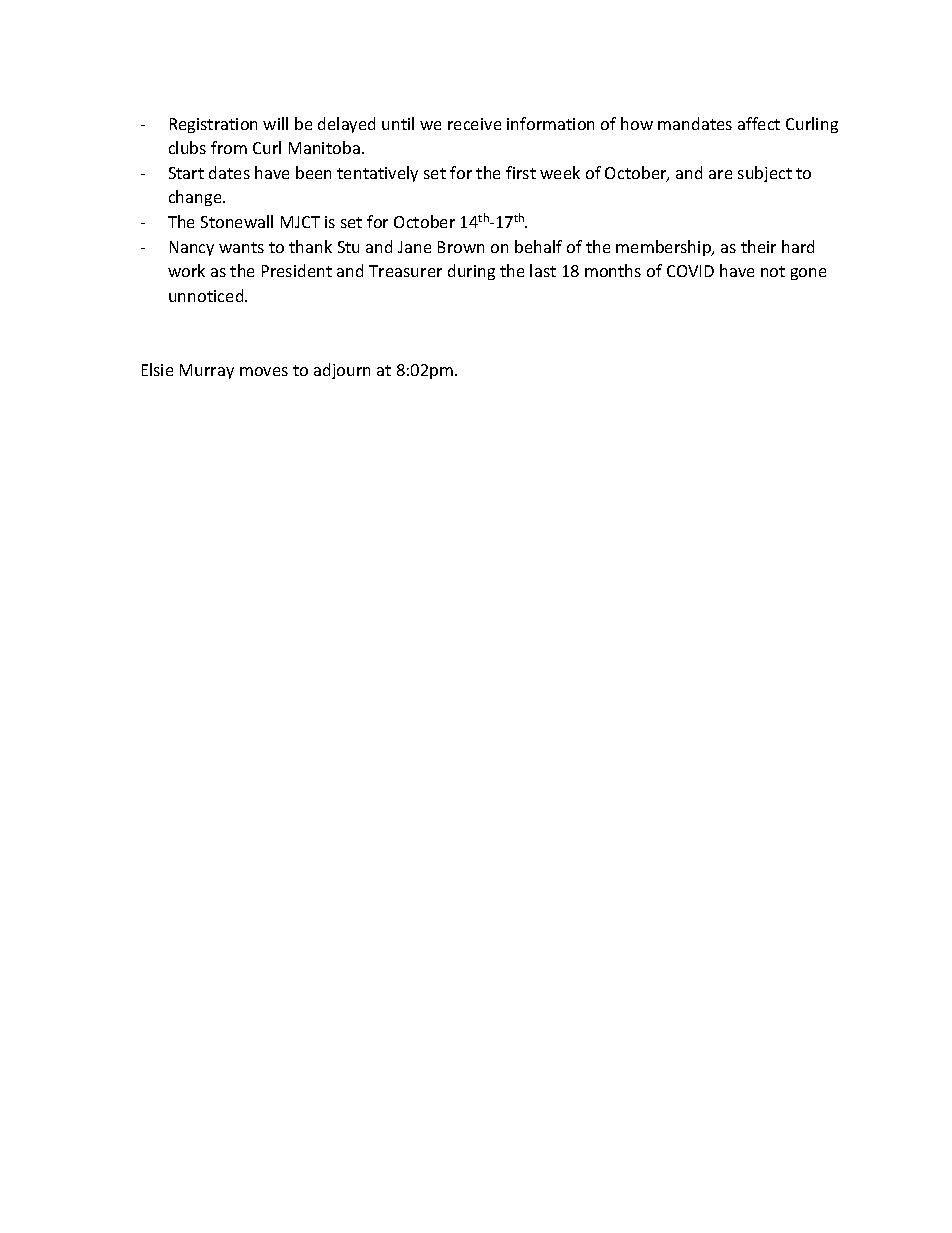 Image resolution: width=952 pixels, height=1233 pixels. Describe the element at coordinates (471, 272) in the screenshot. I see `during` at that location.
